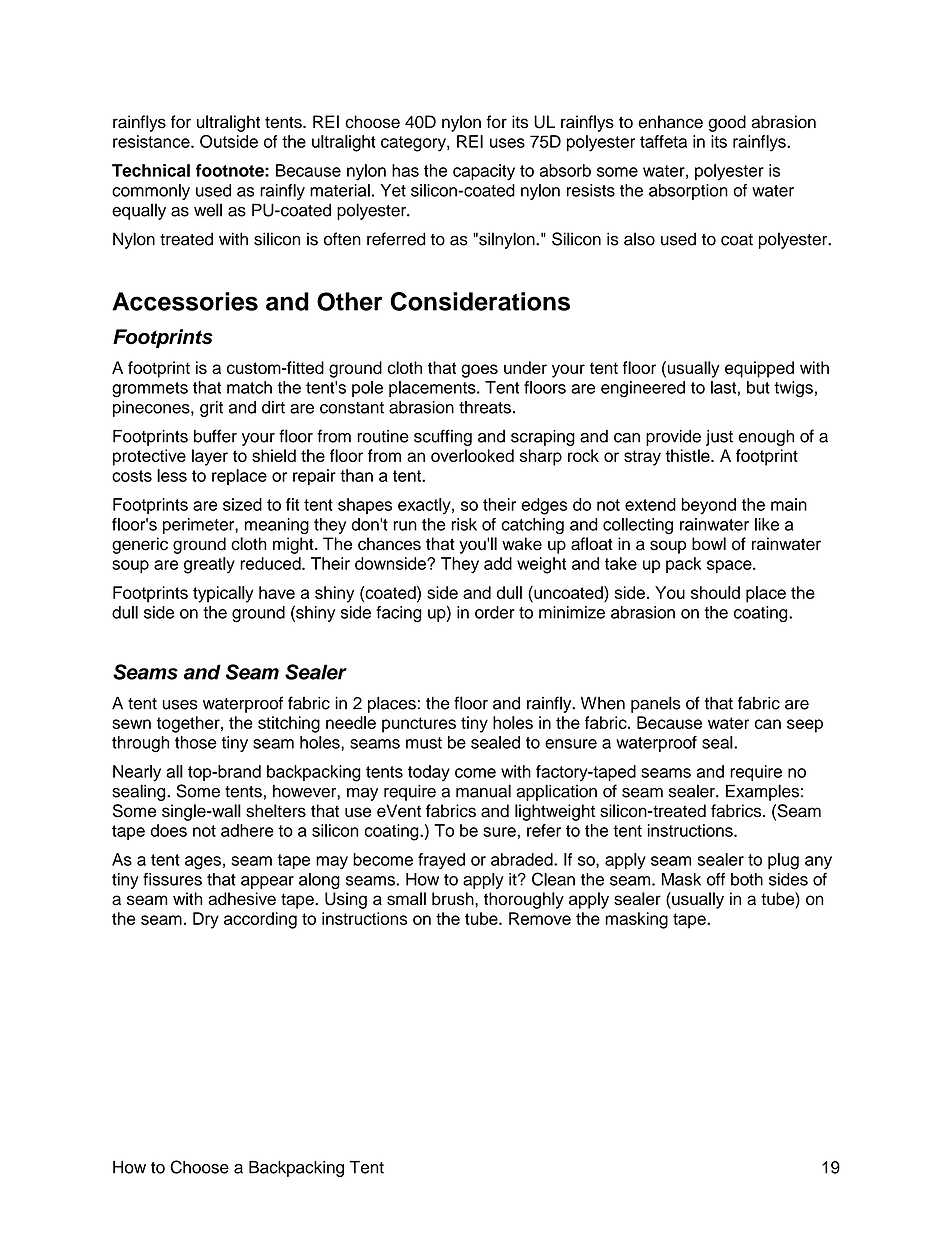  What do you see at coordinates (758, 387) in the page?
I see `but` at bounding box center [758, 387].
